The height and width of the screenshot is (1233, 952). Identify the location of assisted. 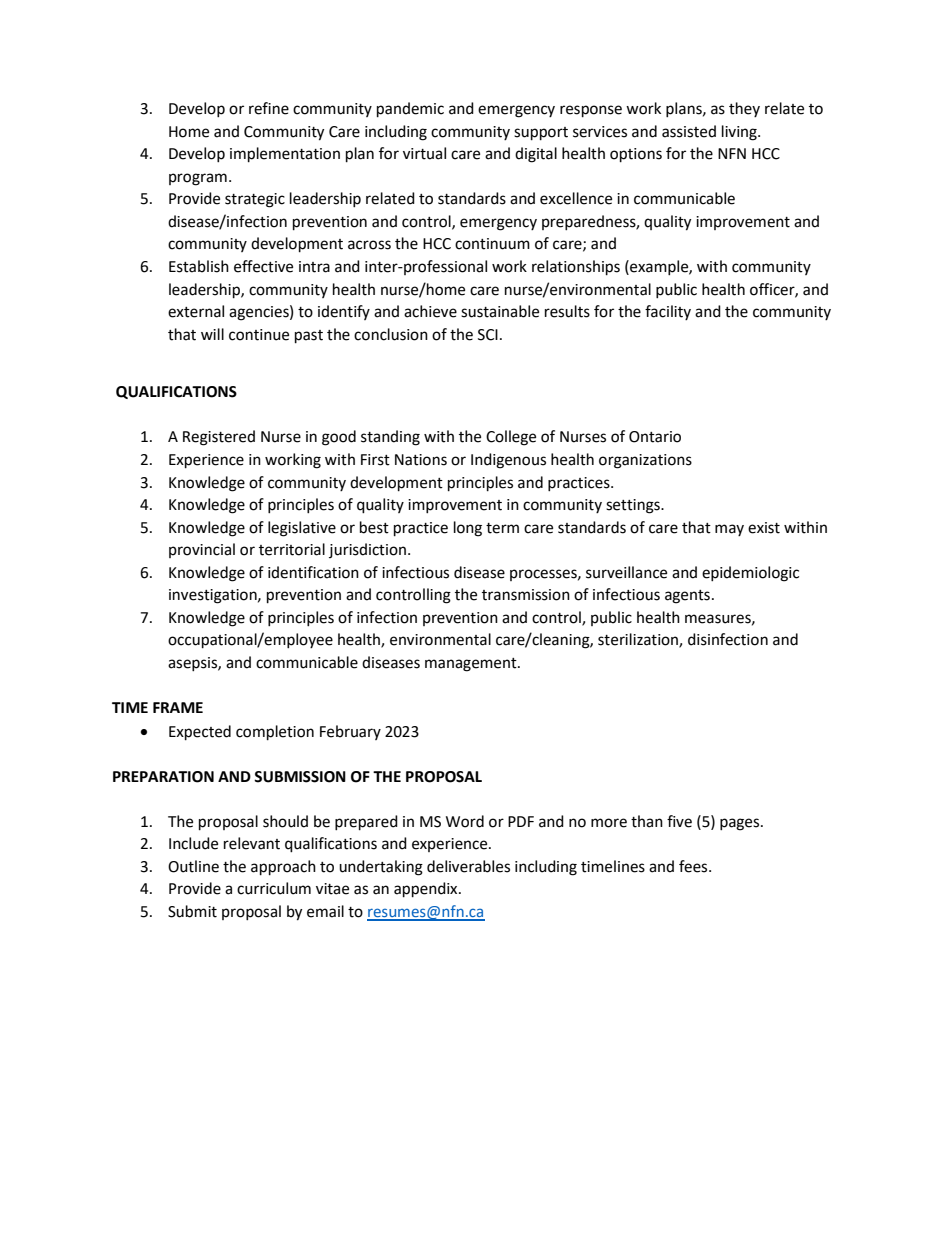
(689, 131).
